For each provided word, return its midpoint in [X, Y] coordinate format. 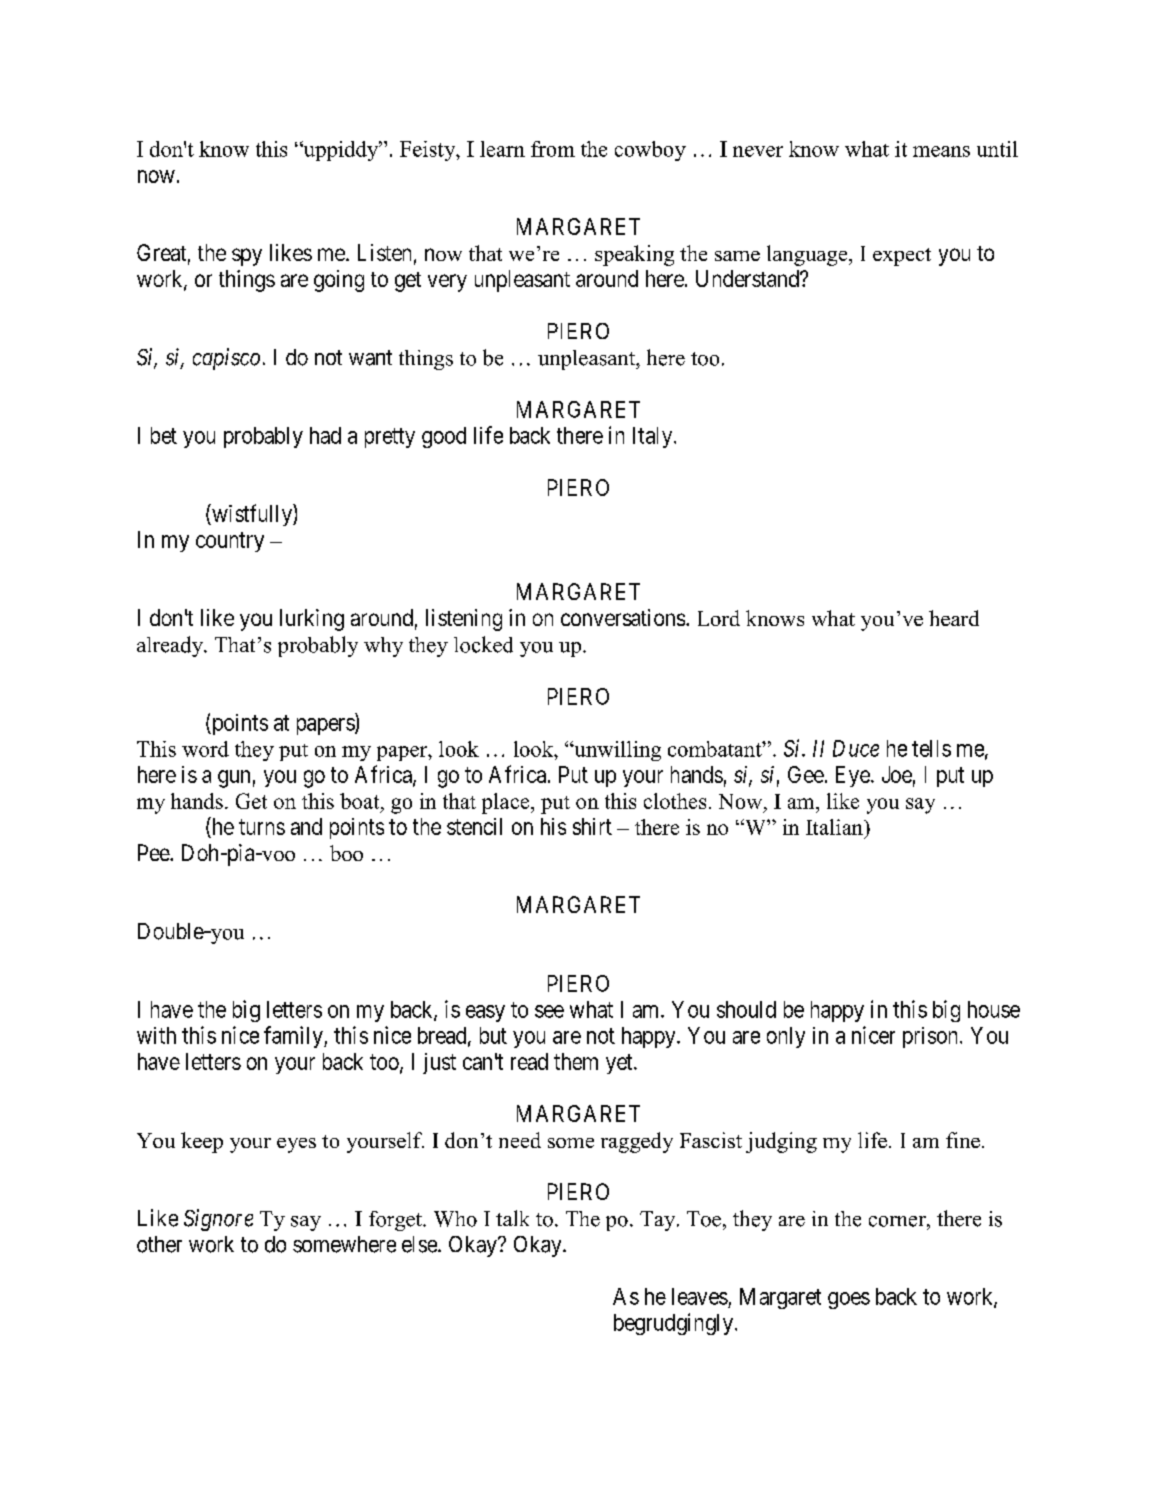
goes [849, 1300]
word [205, 749]
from [553, 149]
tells [931, 748]
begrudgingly [675, 1324]
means [941, 151]
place [507, 803]
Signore [218, 1220]
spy [247, 257]
